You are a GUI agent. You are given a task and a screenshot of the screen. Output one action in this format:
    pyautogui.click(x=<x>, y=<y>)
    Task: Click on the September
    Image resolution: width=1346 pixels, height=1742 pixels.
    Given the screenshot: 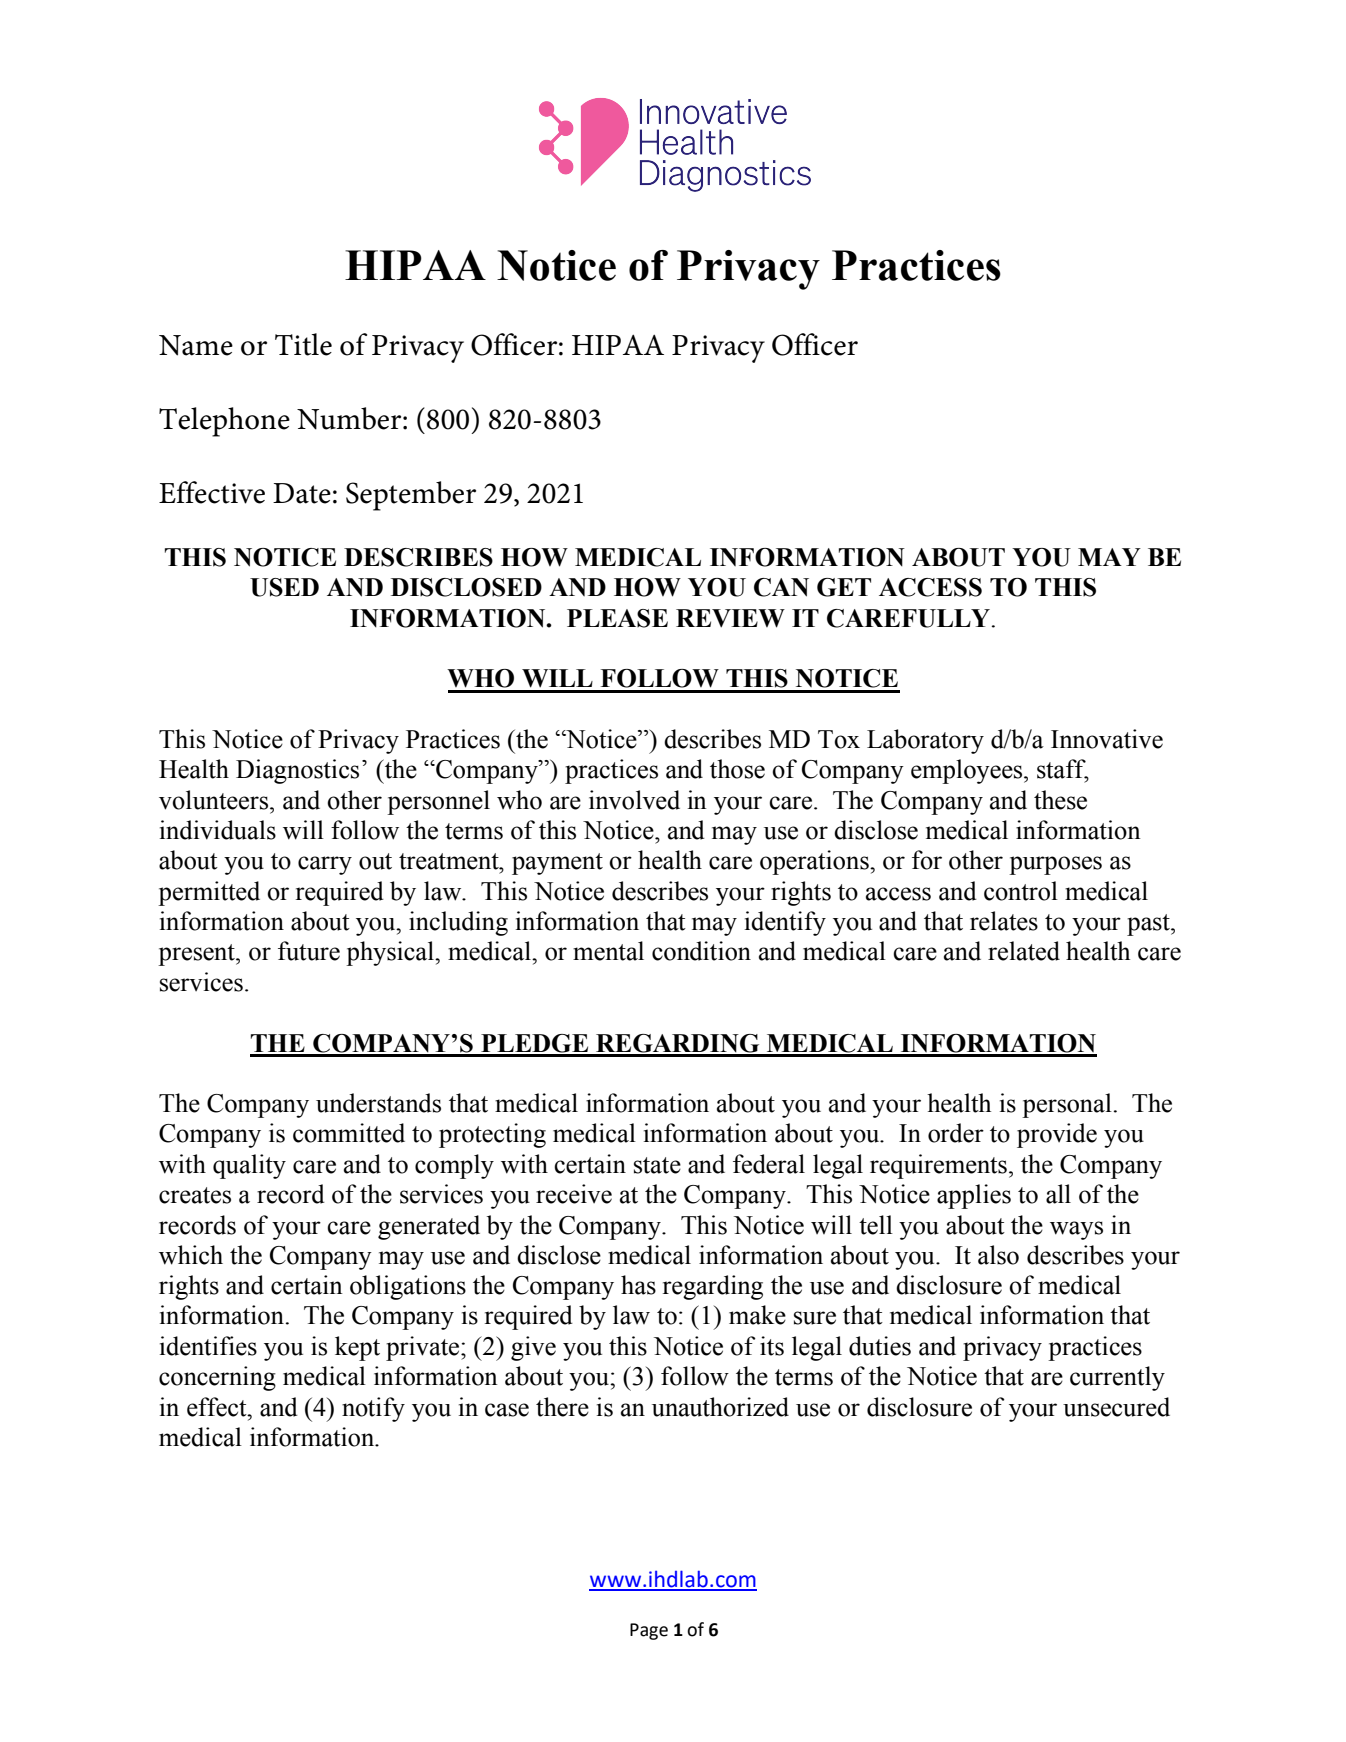 What is the action you would take?
    pyautogui.click(x=411, y=496)
